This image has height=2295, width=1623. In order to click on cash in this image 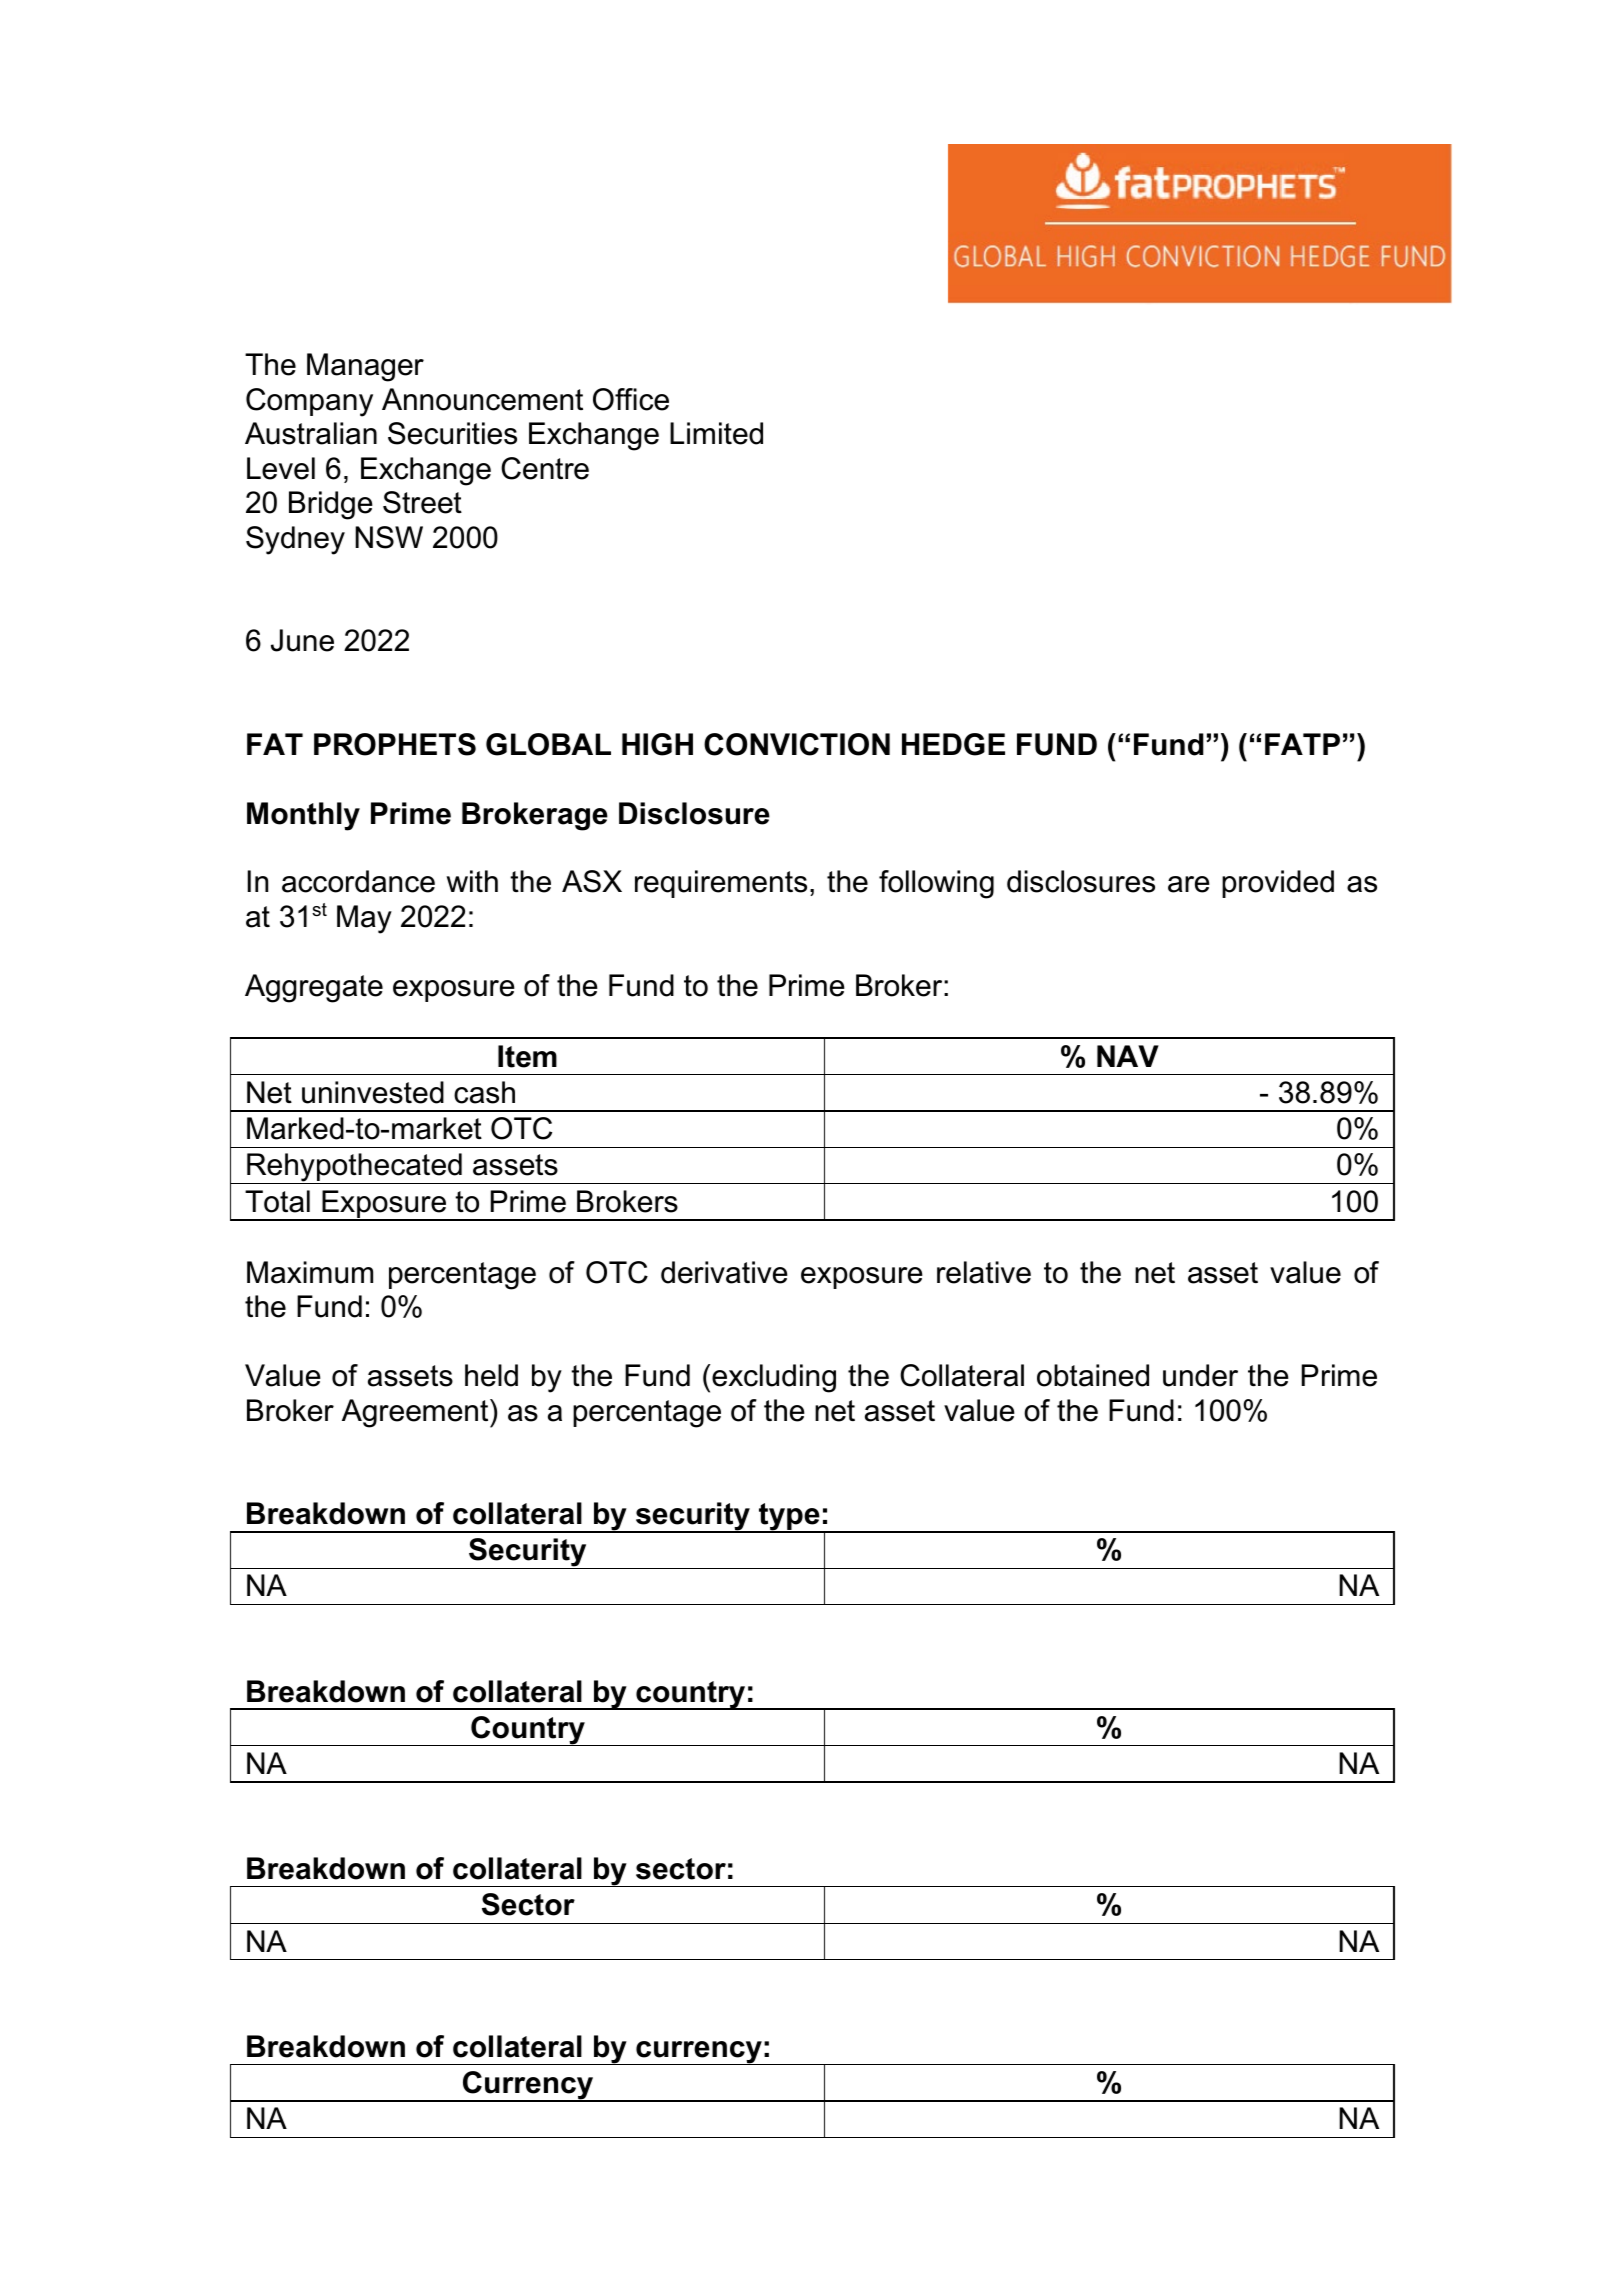, I will do `click(484, 1092)`.
